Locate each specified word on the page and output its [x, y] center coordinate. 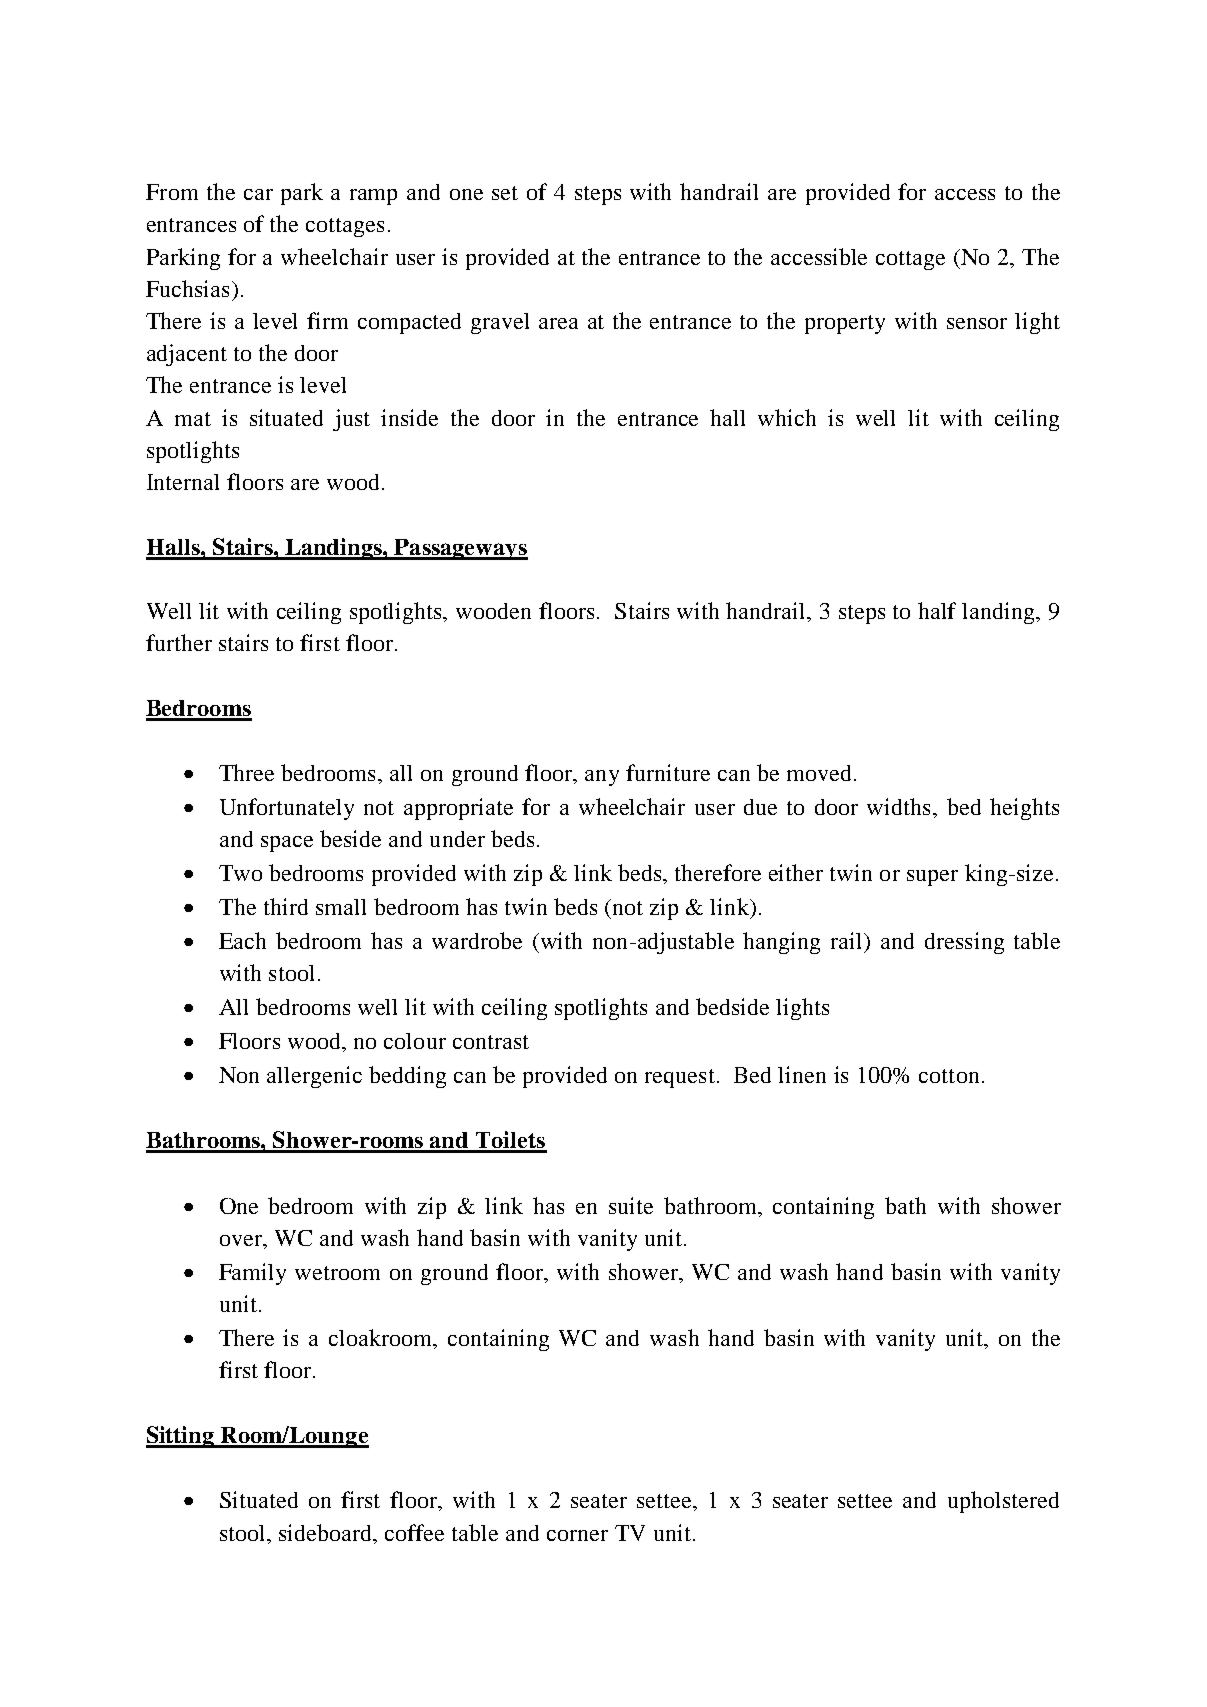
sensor [977, 323]
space [287, 844]
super [932, 878]
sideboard [327, 1532]
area [558, 323]
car [258, 194]
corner [577, 1535]
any [602, 778]
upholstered [1003, 1502]
